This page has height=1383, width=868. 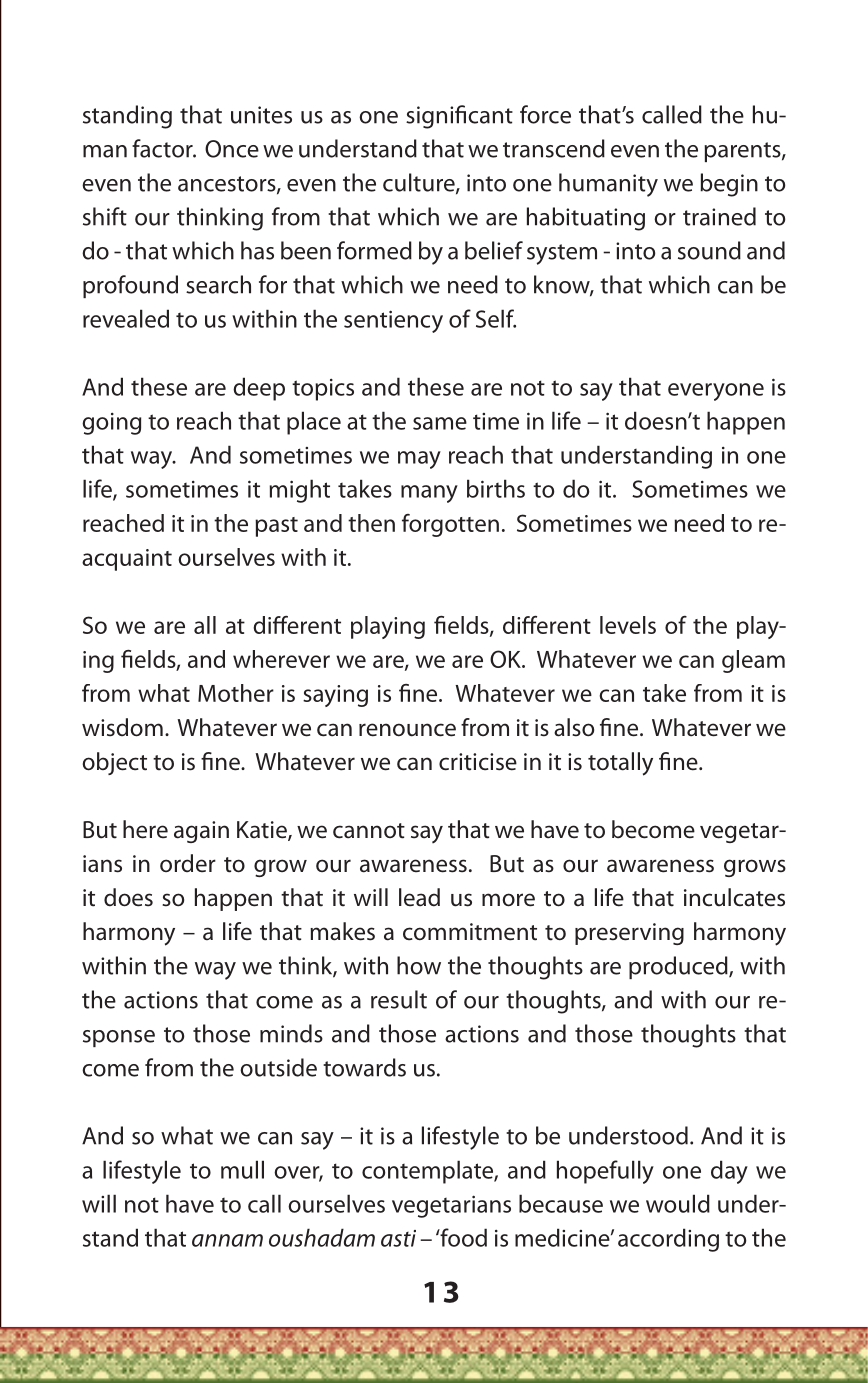 I want to click on renounce, so click(x=407, y=730).
